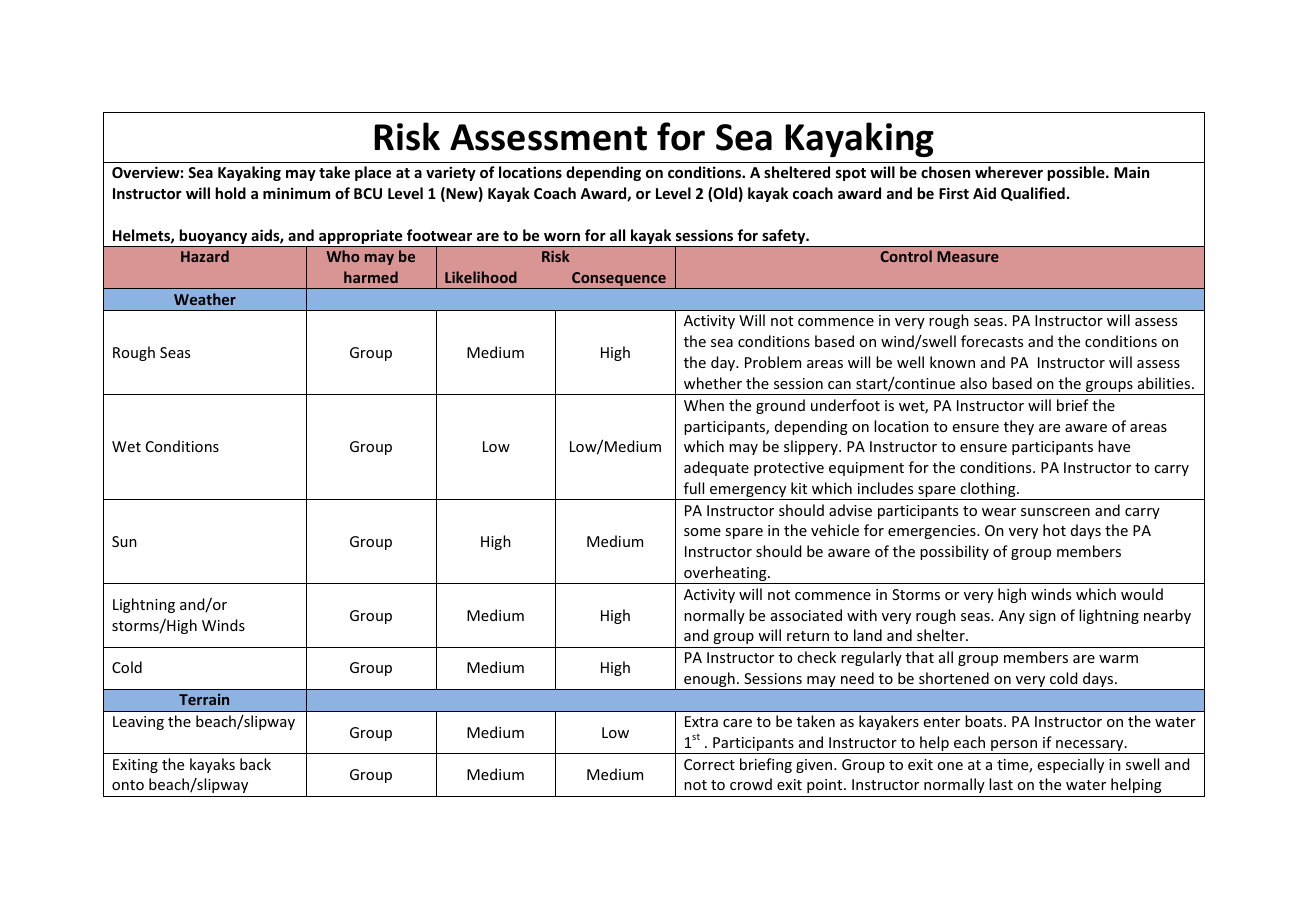  What do you see at coordinates (709, 764) in the document?
I see `Correct` at bounding box center [709, 764].
